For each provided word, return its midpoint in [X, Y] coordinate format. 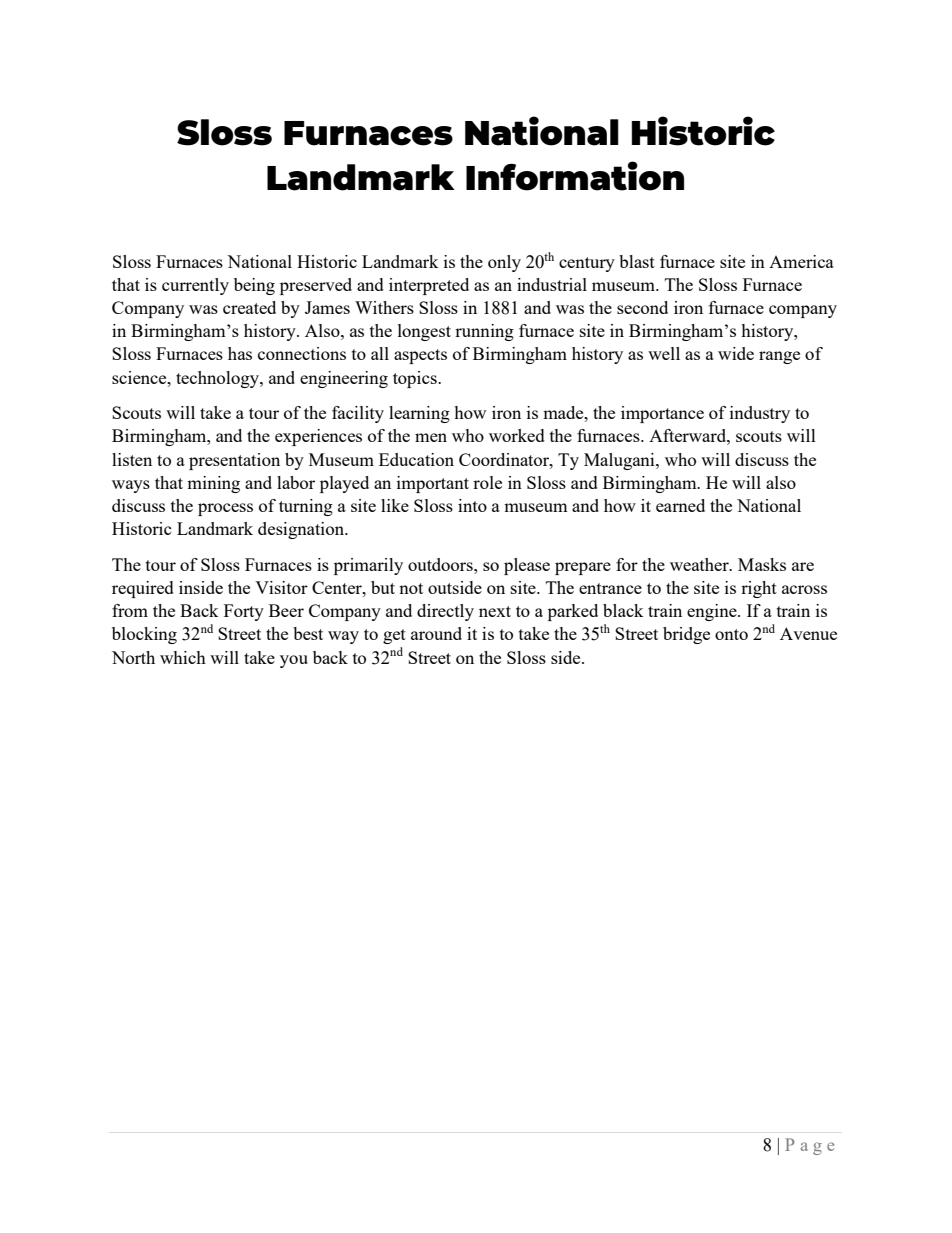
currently [195, 286]
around [436, 633]
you [294, 661]
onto [731, 634]
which [183, 657]
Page [809, 1146]
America [801, 261]
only [504, 263]
